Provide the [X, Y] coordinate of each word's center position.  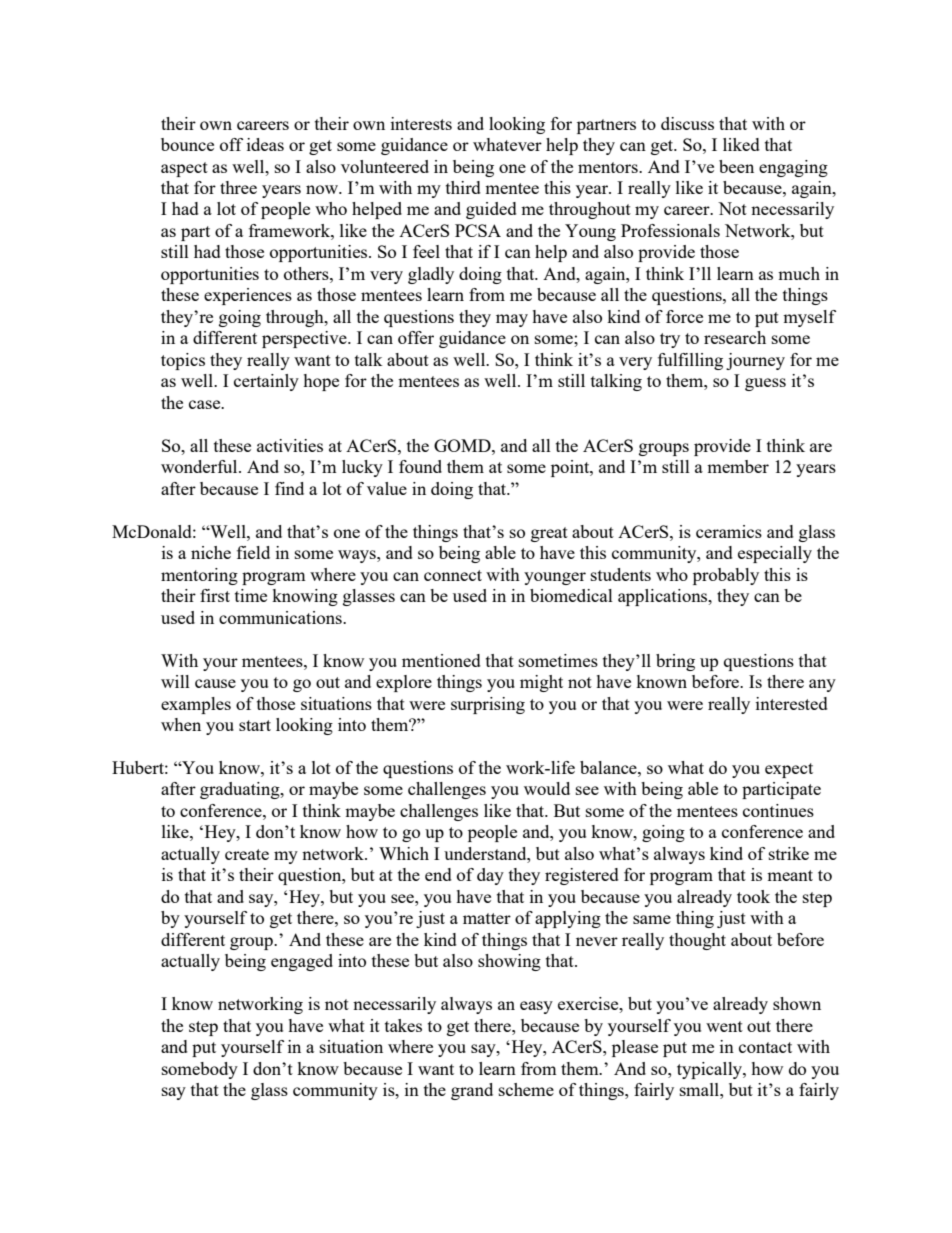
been [736, 166]
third [463, 187]
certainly [266, 382]
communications [281, 617]
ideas [265, 144]
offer [416, 337]
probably [726, 576]
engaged [302, 962]
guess [765, 384]
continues [778, 810]
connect [453, 575]
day [490, 876]
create [247, 854]
